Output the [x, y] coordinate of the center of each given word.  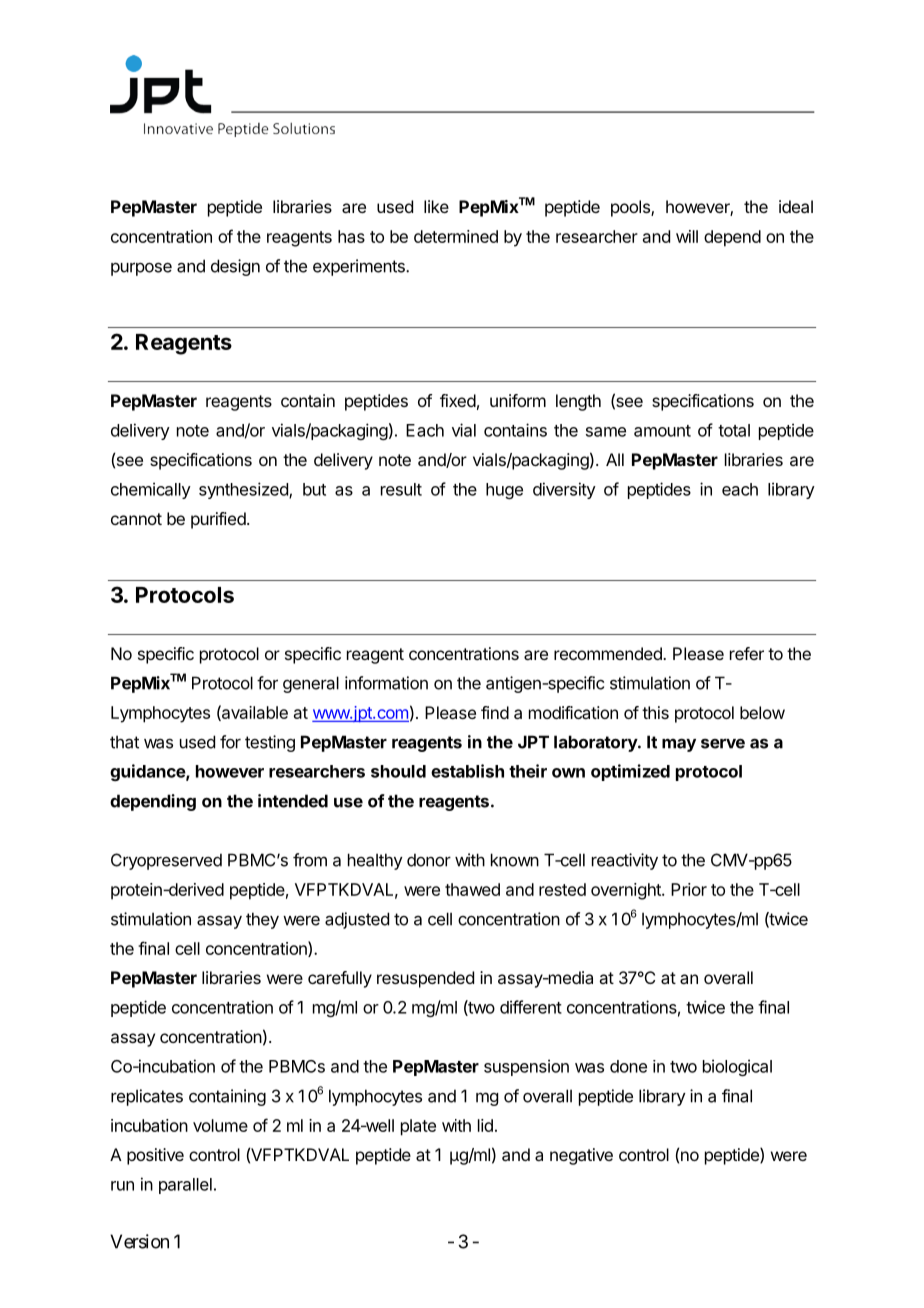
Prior [689, 889]
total [734, 430]
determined [456, 236]
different [531, 1007]
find [495, 712]
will [687, 236]
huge [504, 491]
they [262, 920]
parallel [185, 1186]
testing [270, 743]
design [235, 267]
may [679, 745]
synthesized [244, 490]
